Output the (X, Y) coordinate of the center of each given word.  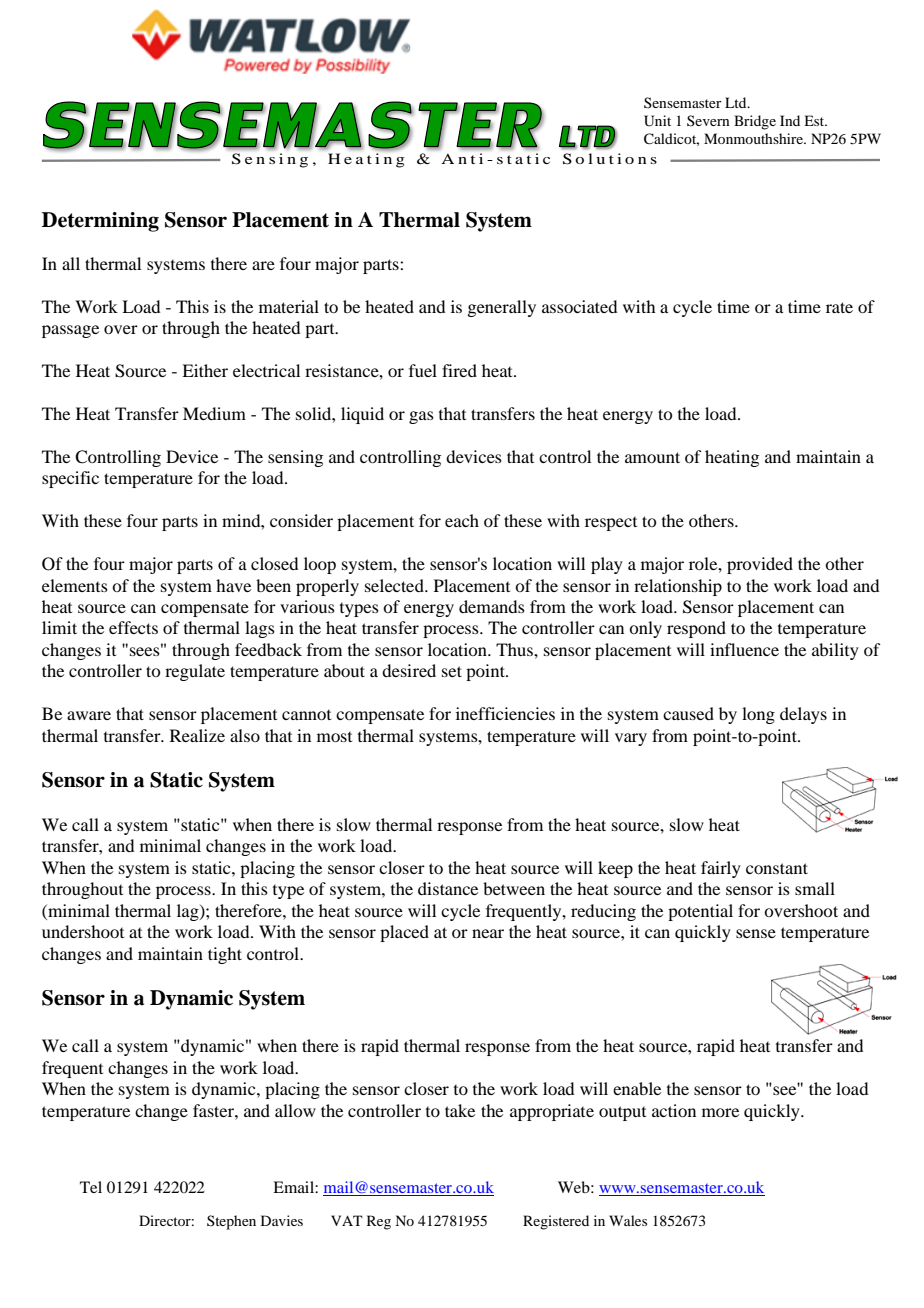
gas (421, 417)
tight (225, 955)
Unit (657, 121)
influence (744, 649)
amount (652, 457)
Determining (100, 222)
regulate (195, 672)
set (452, 671)
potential (700, 912)
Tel (91, 1187)
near (488, 933)
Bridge (755, 122)
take (460, 1110)
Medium (214, 413)
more (720, 1112)
